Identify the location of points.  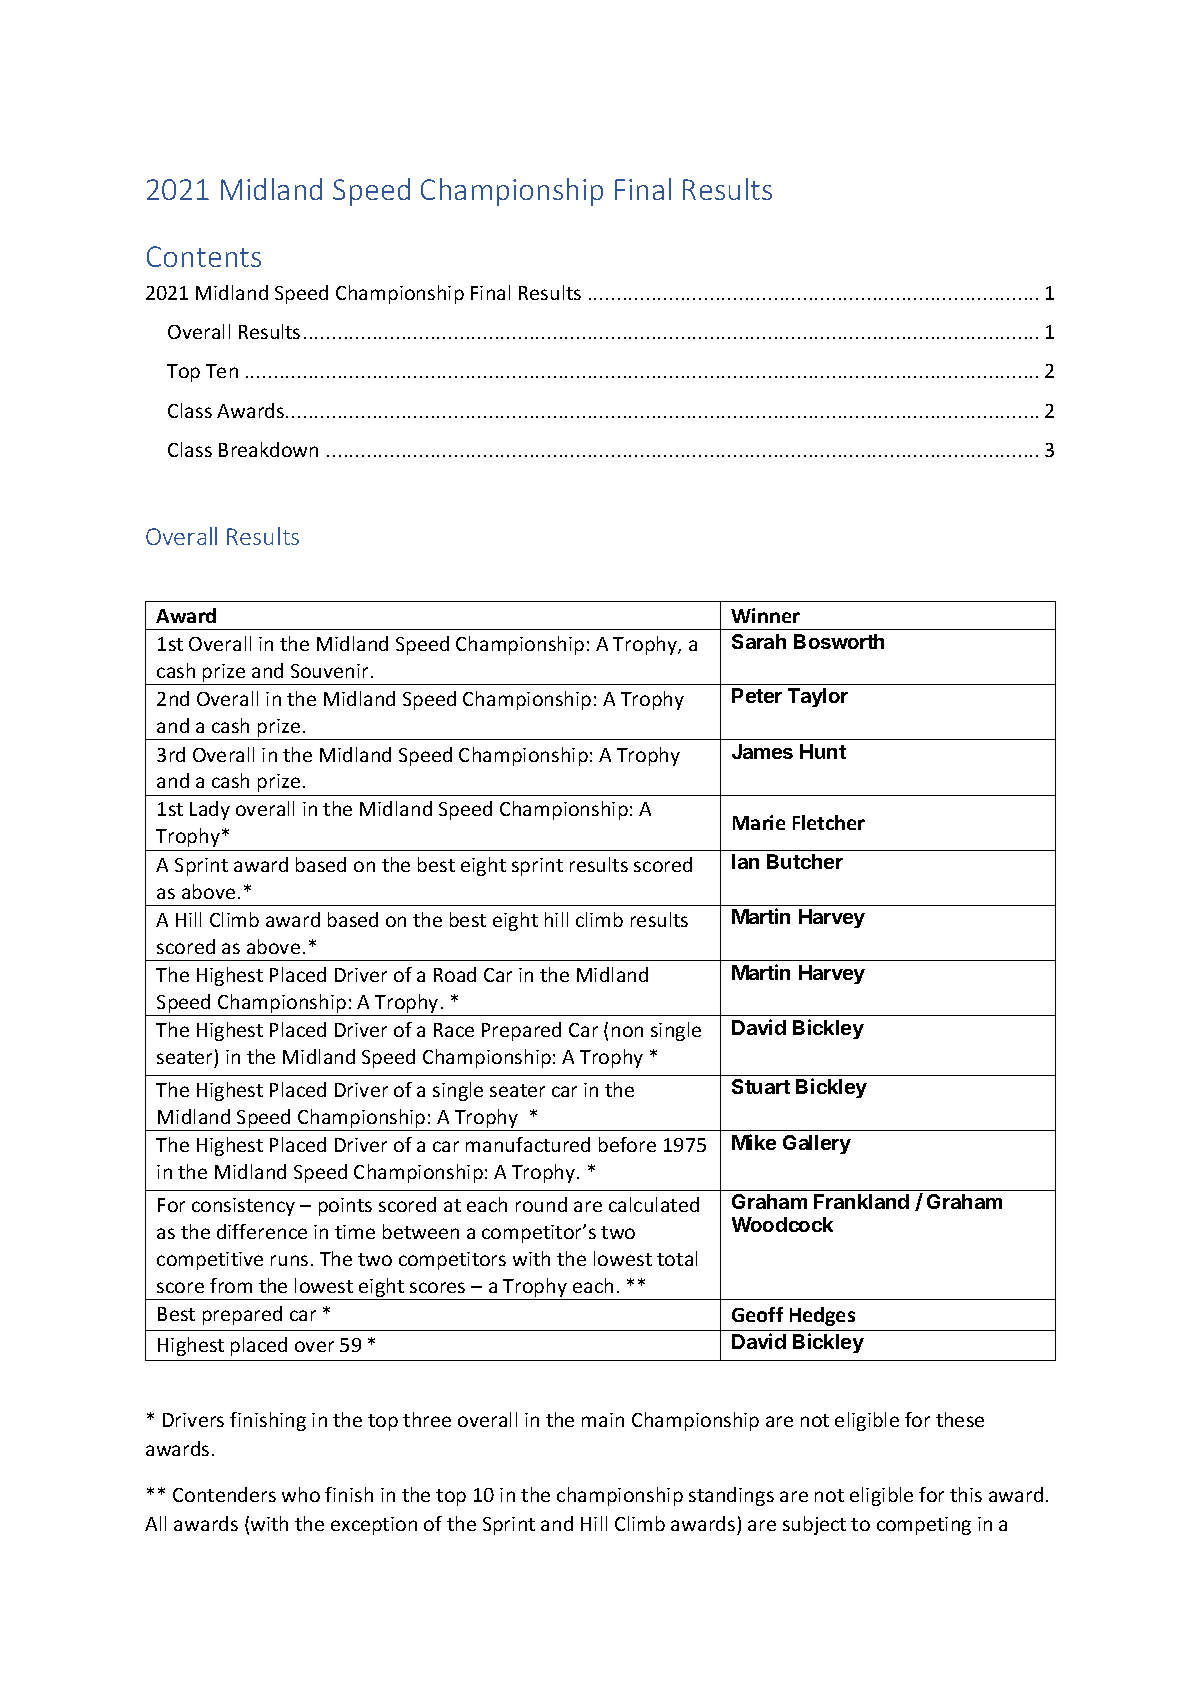
(345, 1207).
